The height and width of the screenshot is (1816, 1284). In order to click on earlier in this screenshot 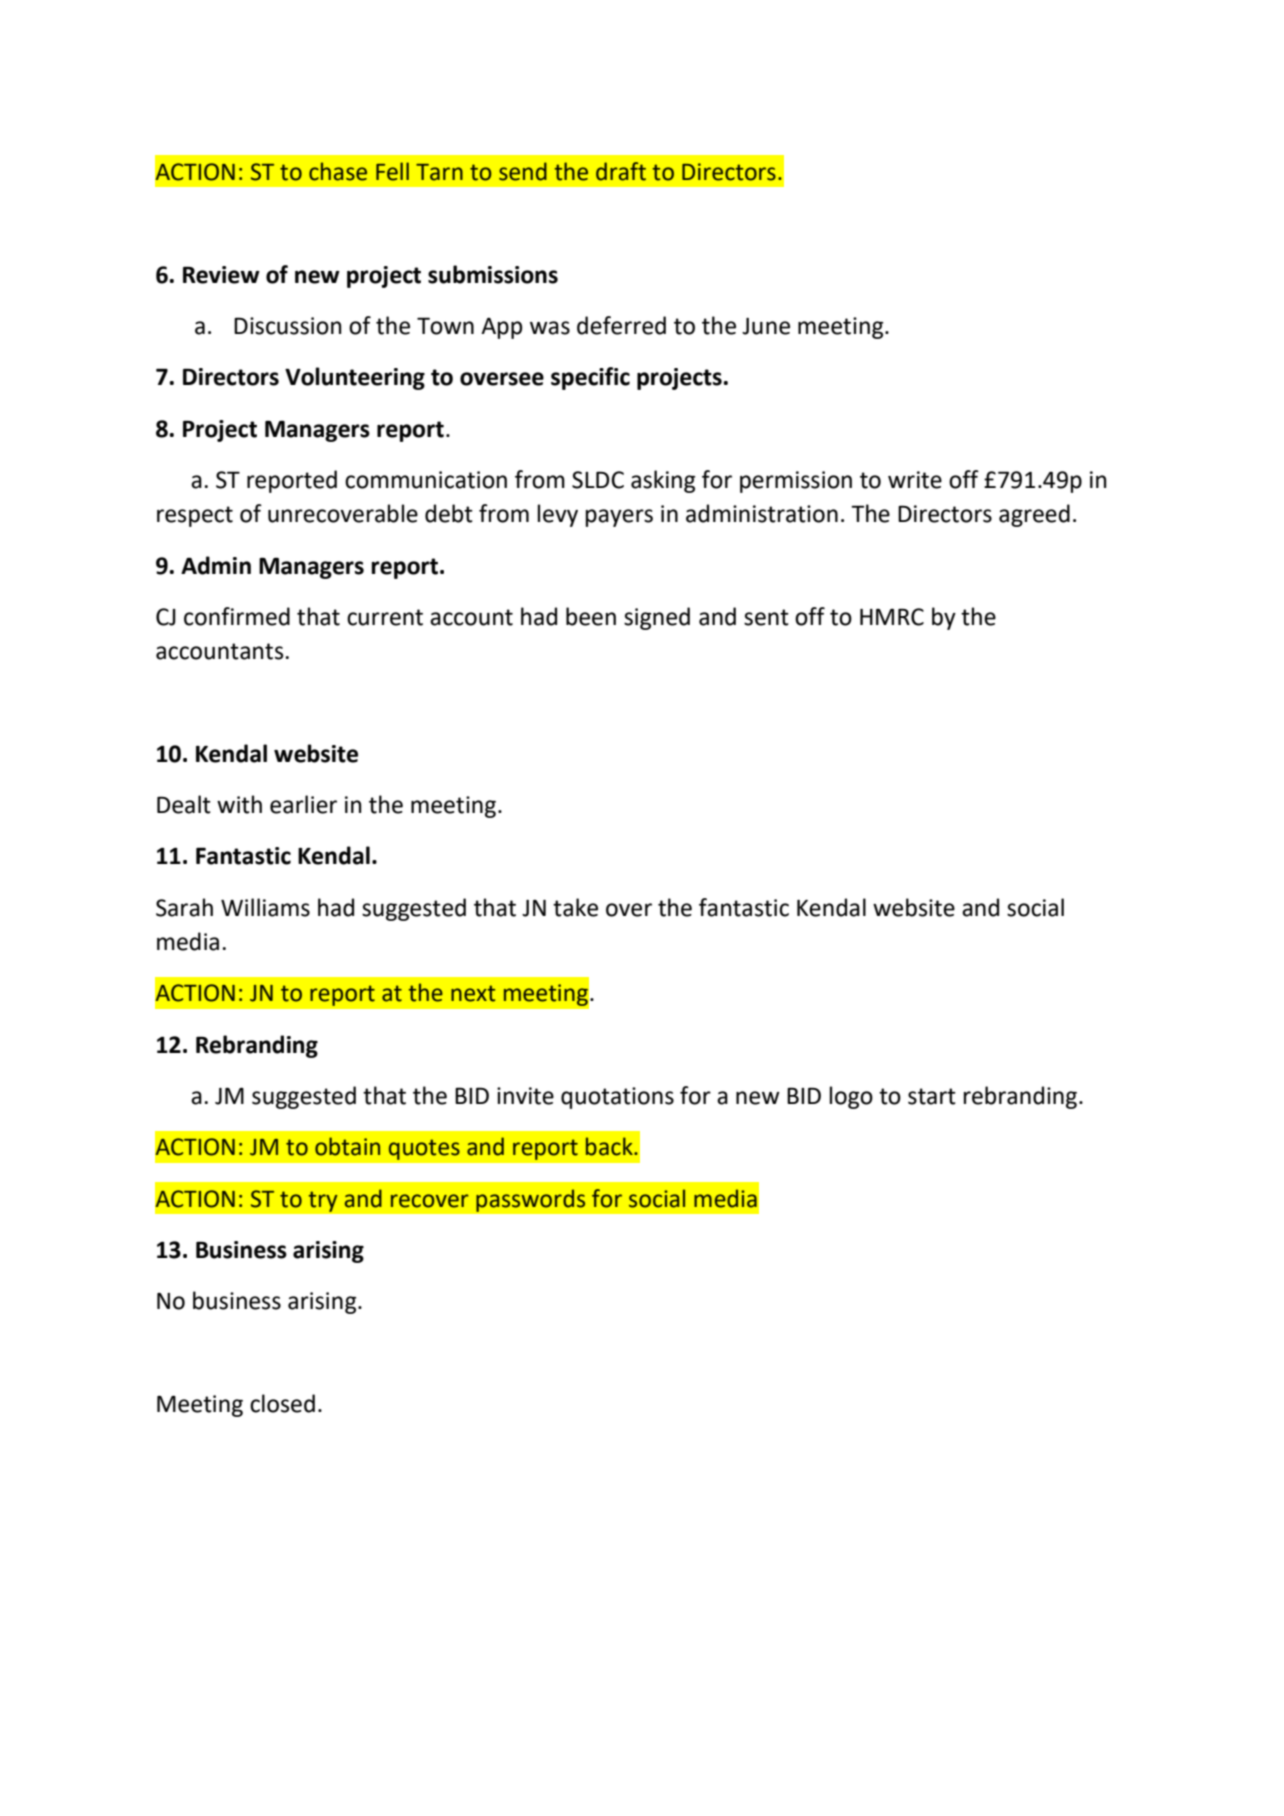, I will do `click(303, 804)`.
